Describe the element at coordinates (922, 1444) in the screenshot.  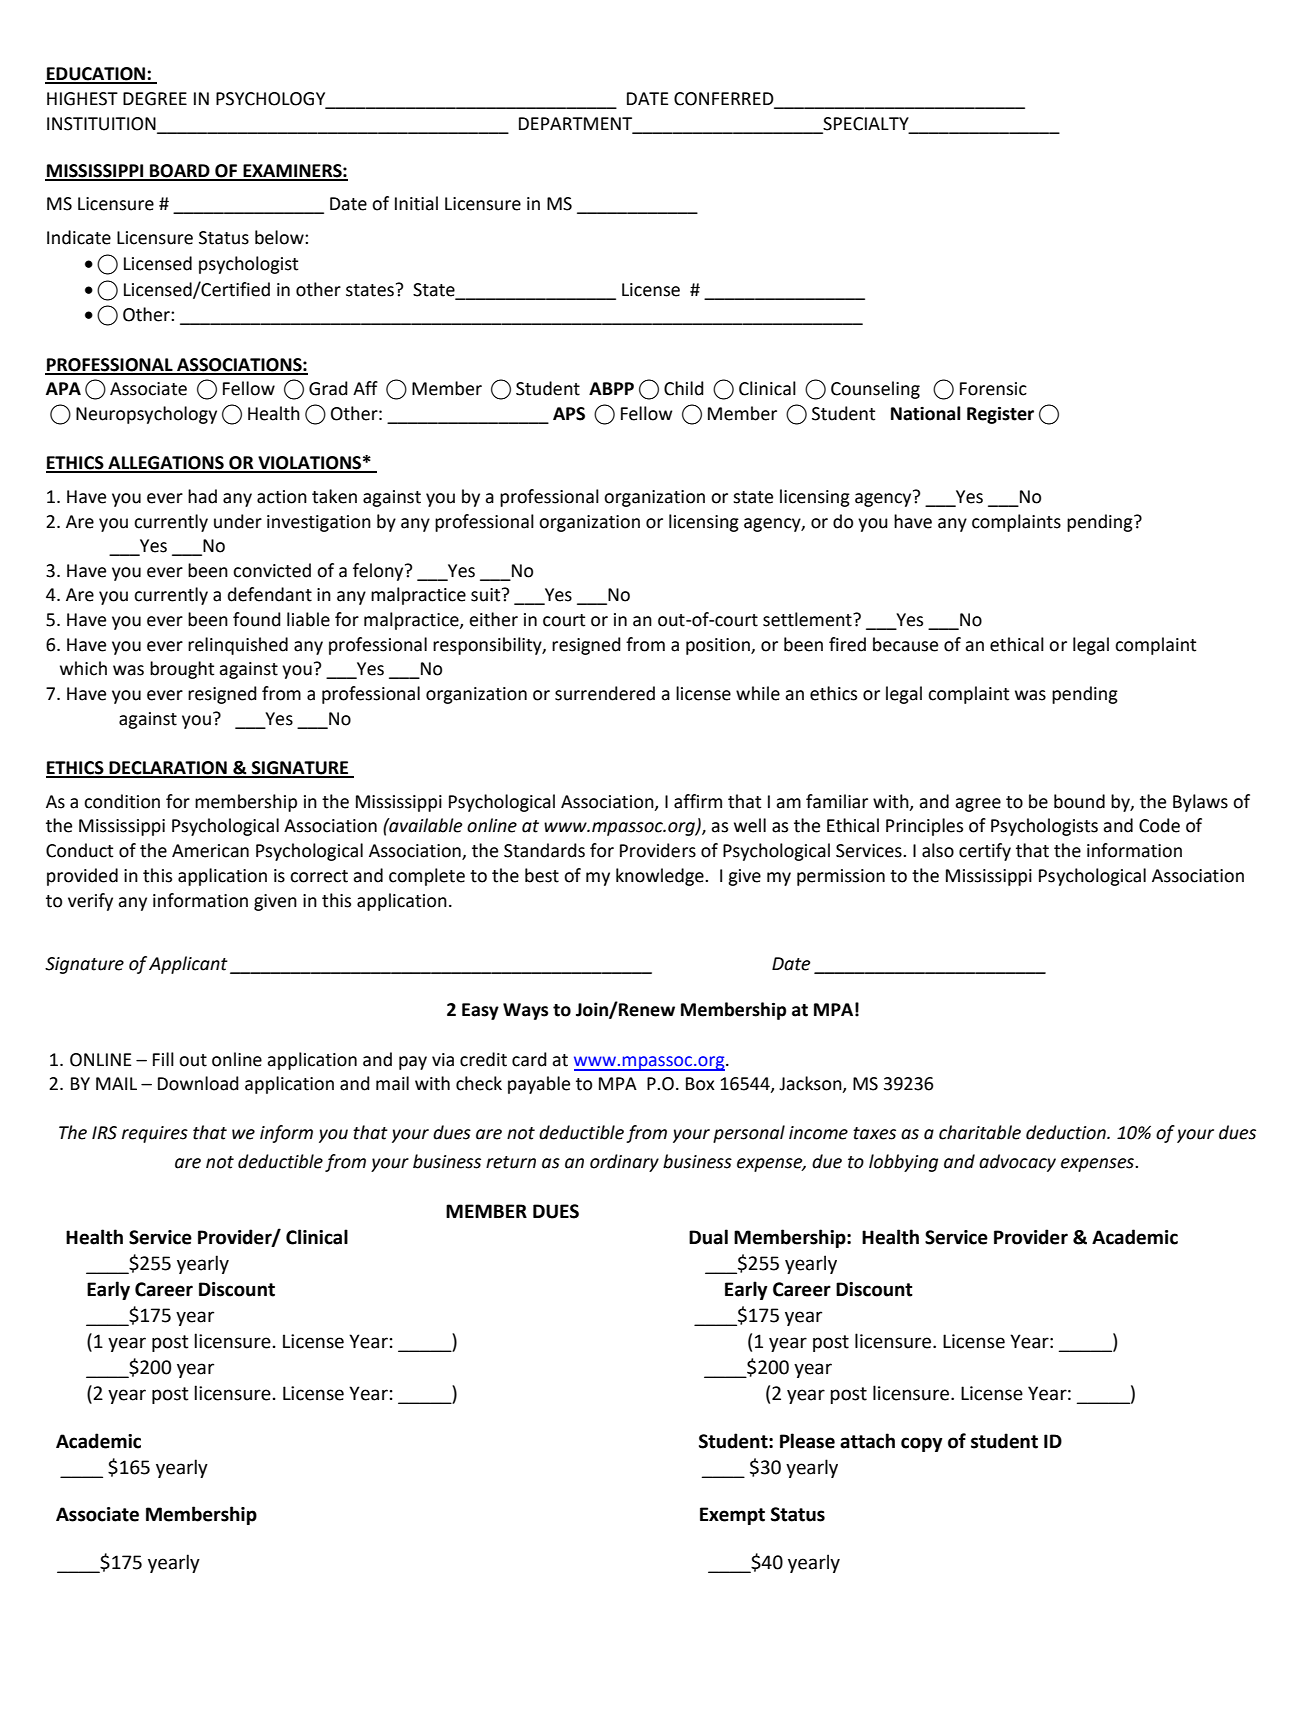
I see `copy` at that location.
